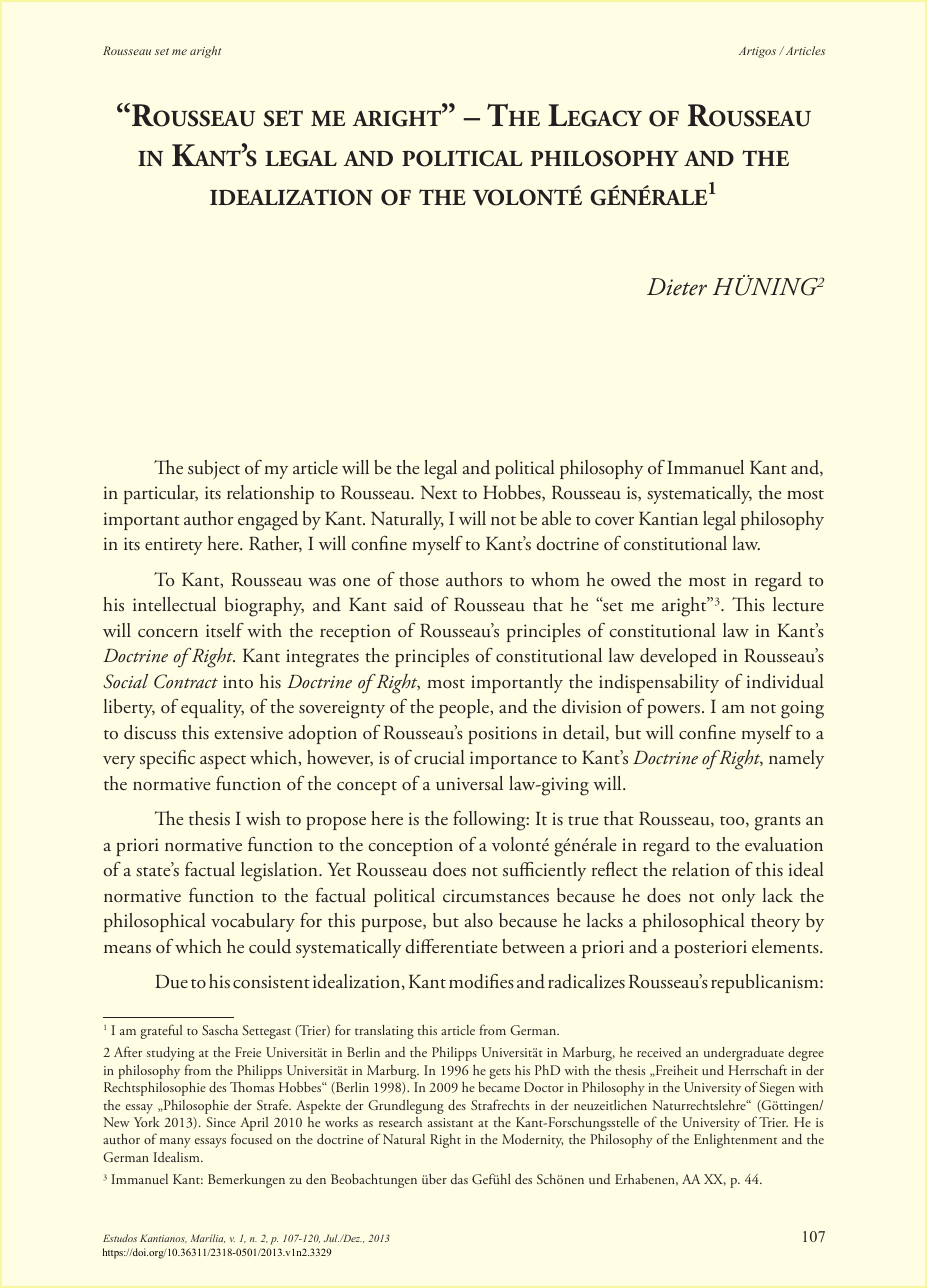  I want to click on intellectual, so click(174, 604).
